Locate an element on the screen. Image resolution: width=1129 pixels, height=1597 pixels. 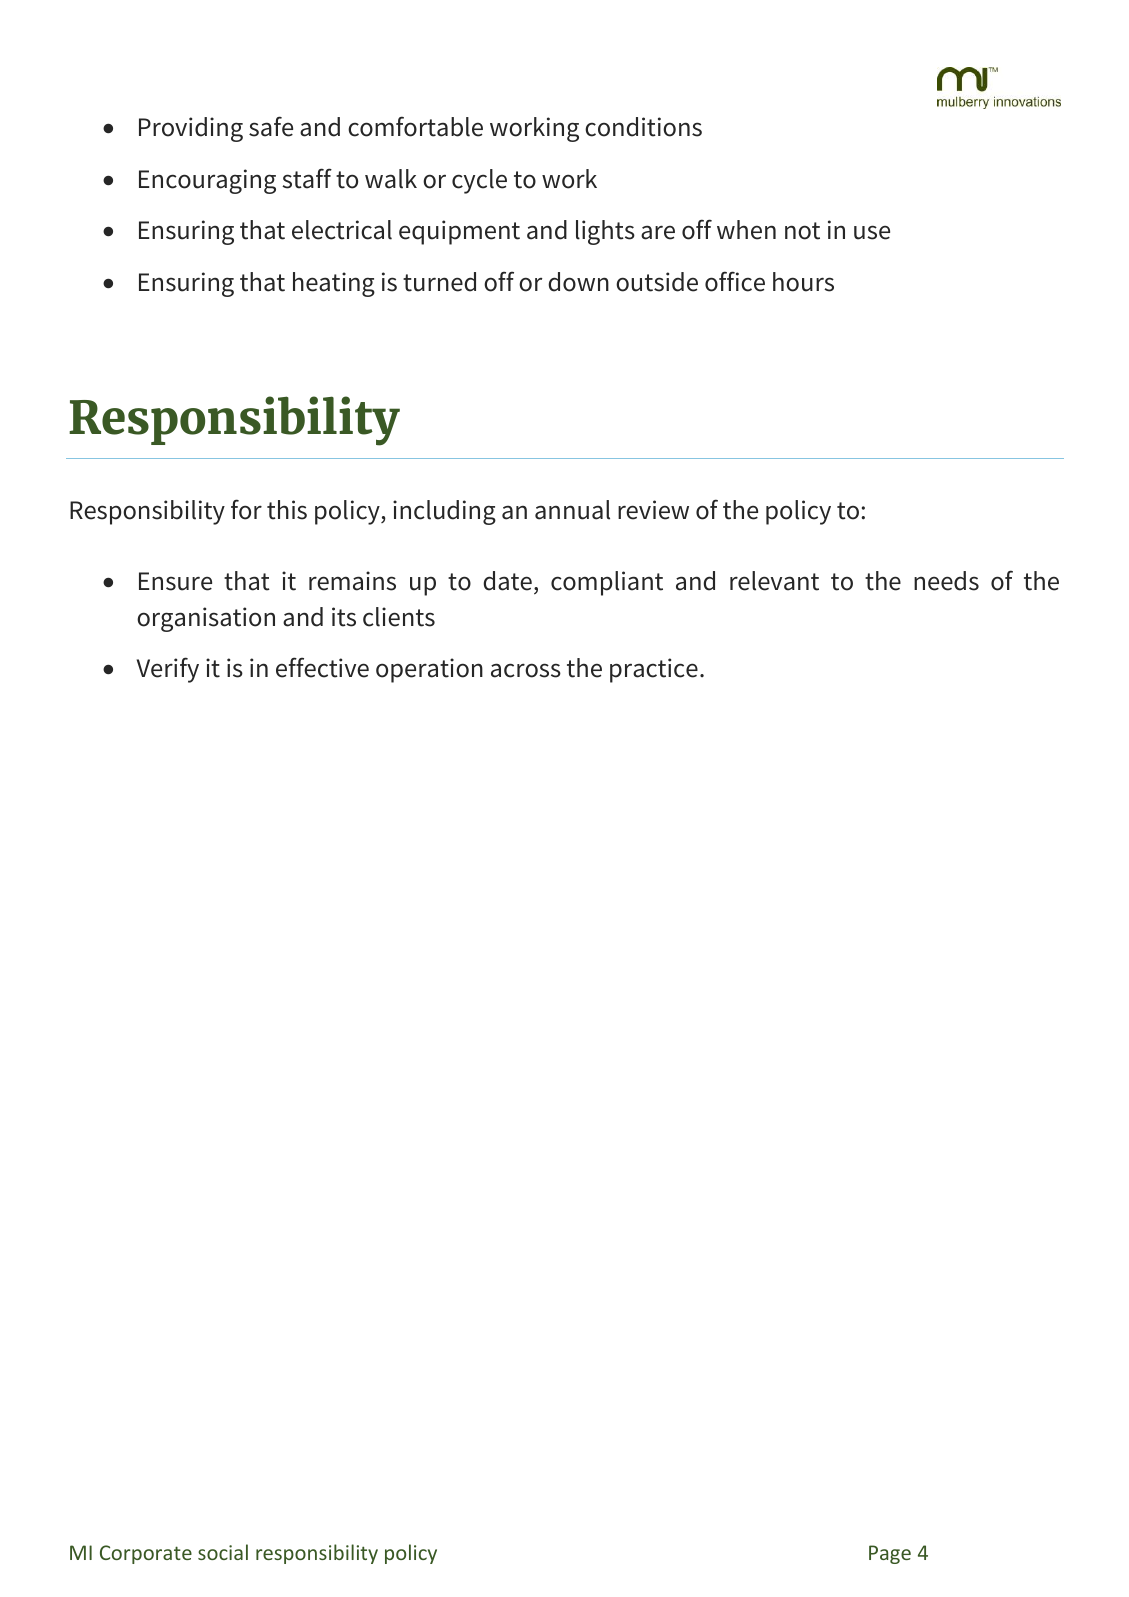
relevant is located at coordinates (774, 581).
